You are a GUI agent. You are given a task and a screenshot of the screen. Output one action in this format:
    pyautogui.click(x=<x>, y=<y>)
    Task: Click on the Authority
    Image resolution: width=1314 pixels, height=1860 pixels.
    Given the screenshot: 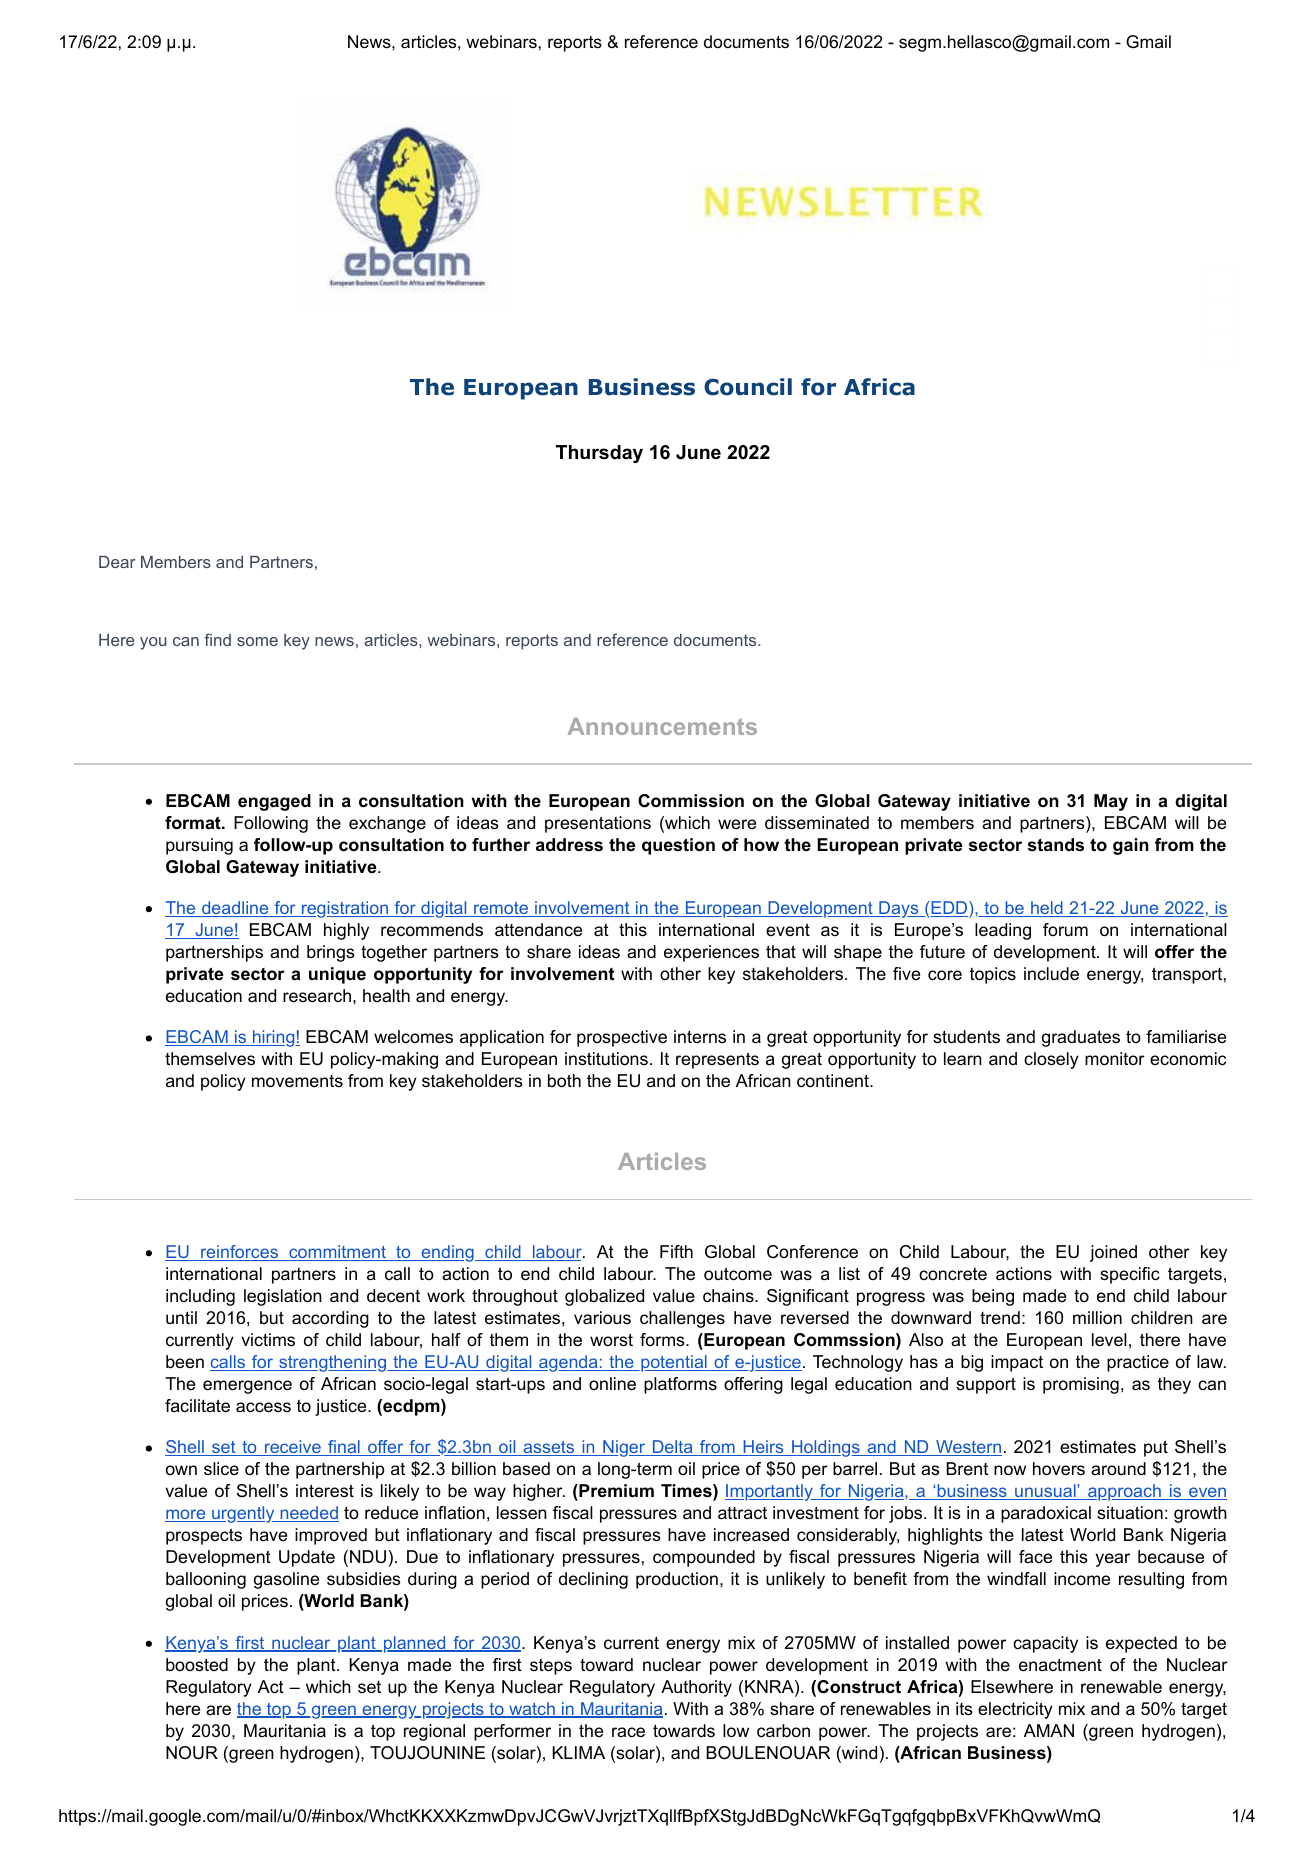 What is the action you would take?
    pyautogui.click(x=696, y=1688)
